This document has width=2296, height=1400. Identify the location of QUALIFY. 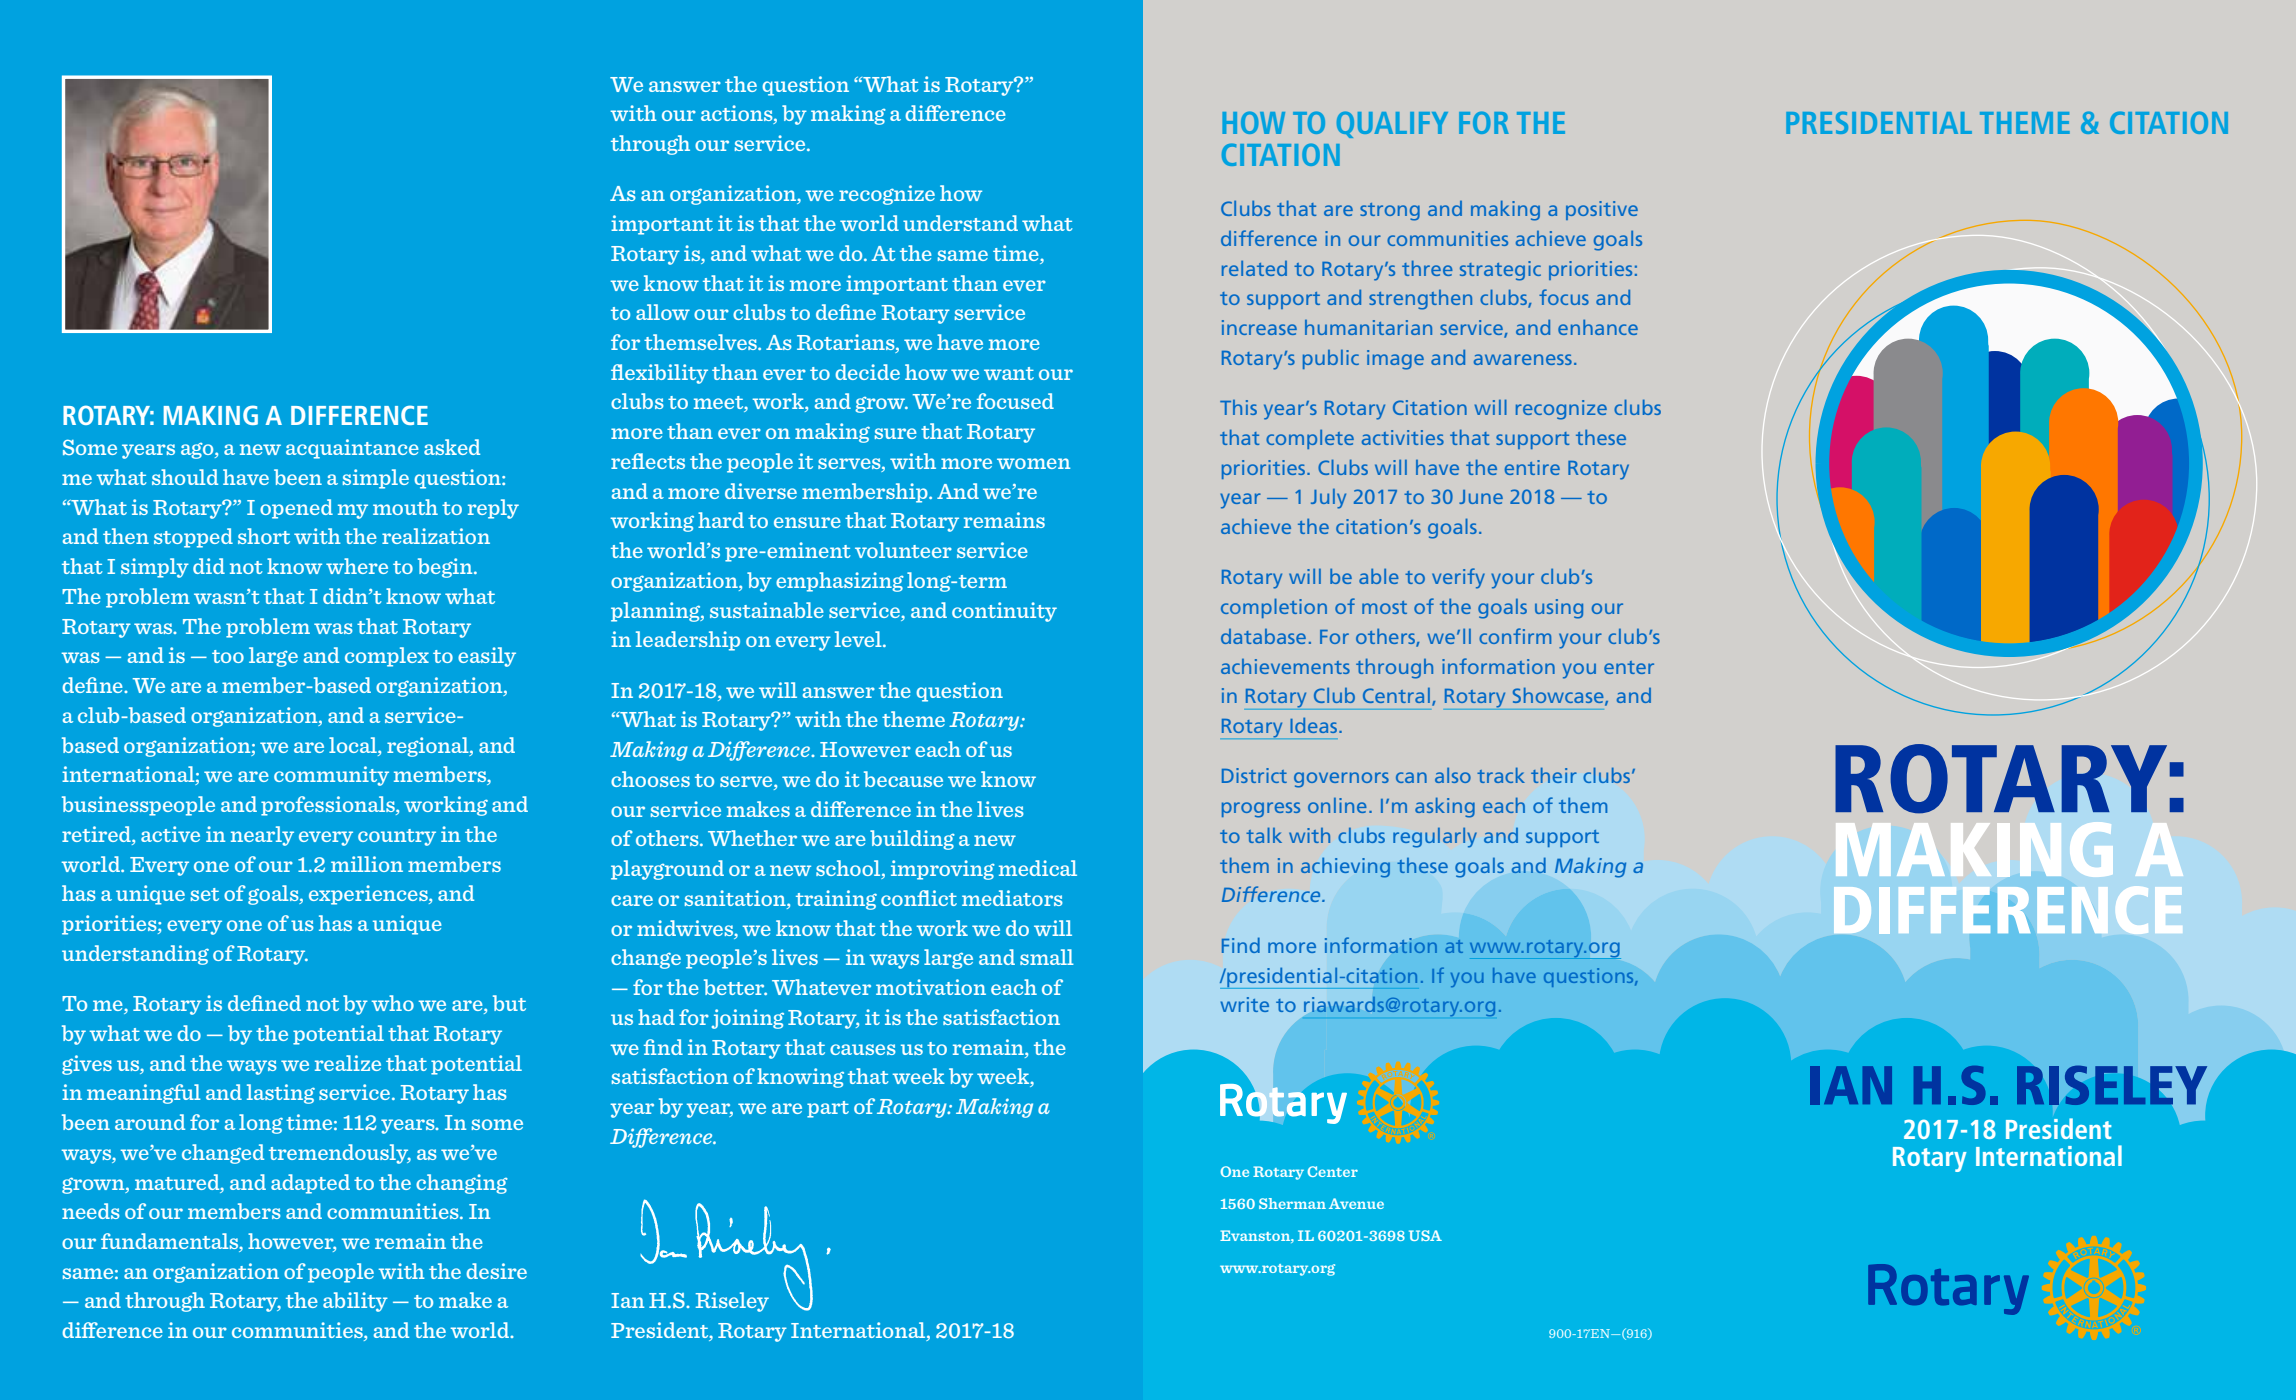
(1392, 124).
